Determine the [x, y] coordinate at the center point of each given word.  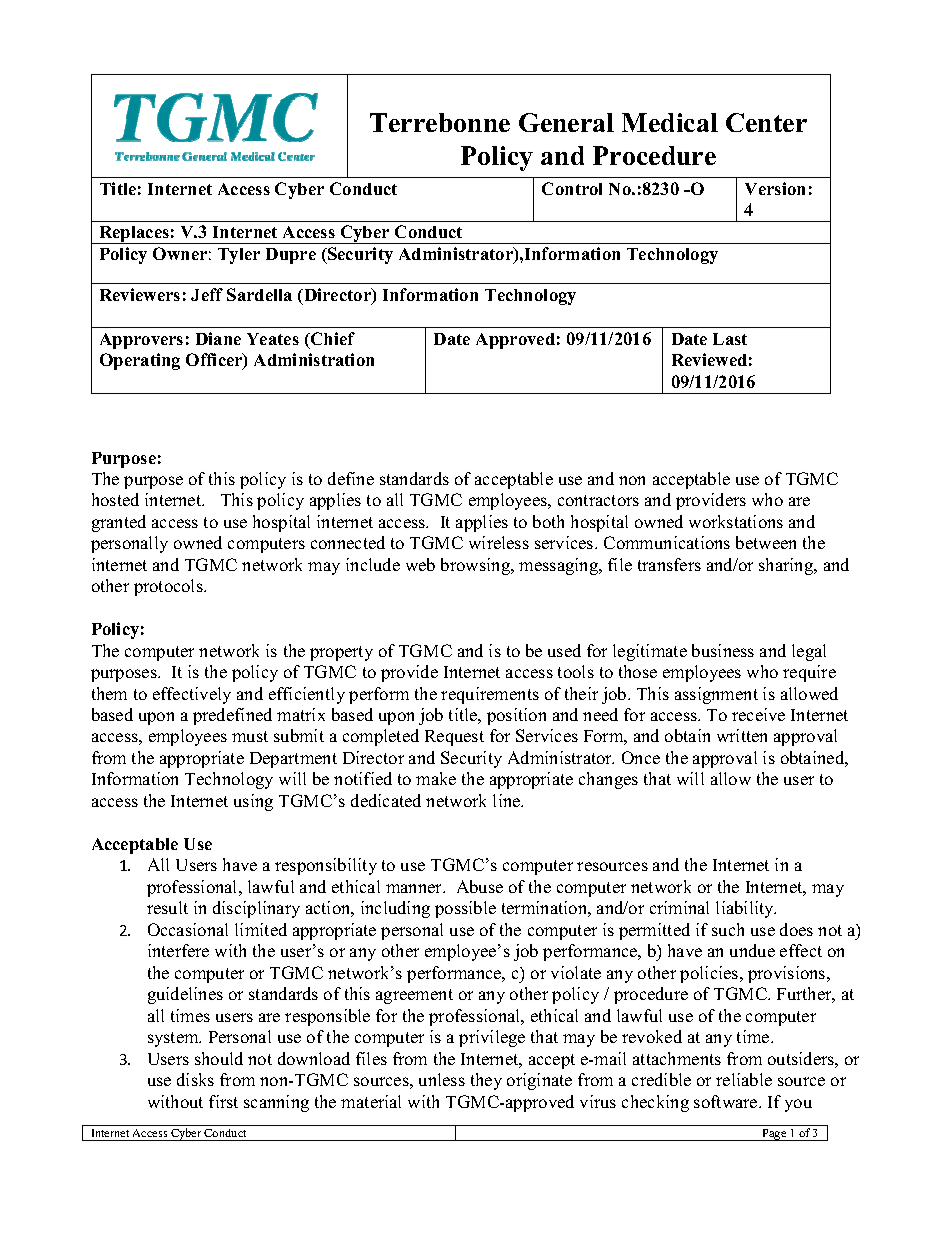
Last [730, 339]
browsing [477, 566]
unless [442, 1079]
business [723, 650]
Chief [332, 338]
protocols [169, 587]
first [223, 1101]
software [727, 1101]
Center [766, 122]
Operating [140, 361]
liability [746, 909]
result [167, 907]
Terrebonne [440, 122]
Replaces [134, 235]
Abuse [480, 886]
